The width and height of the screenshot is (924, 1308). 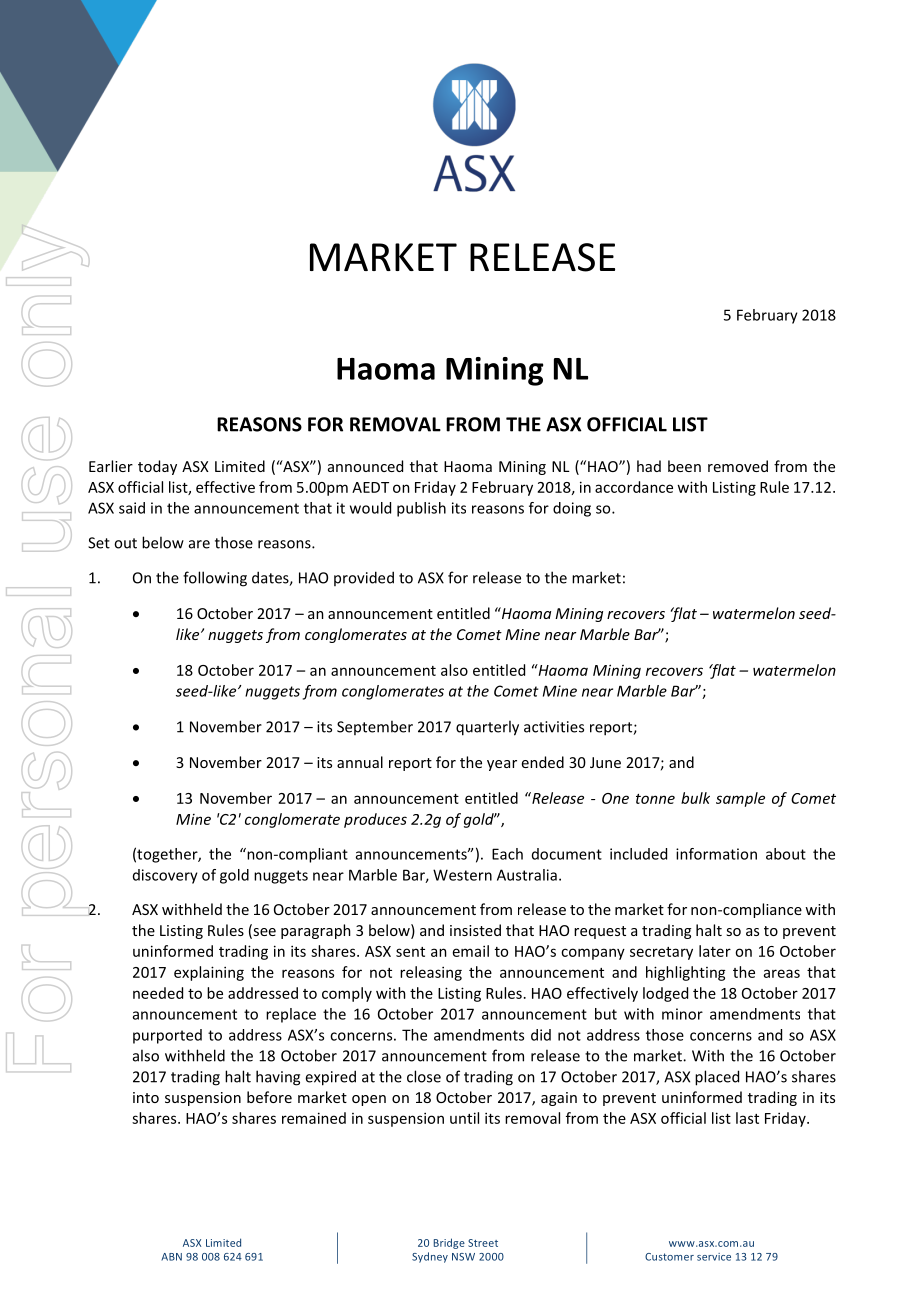 I want to click on today, so click(x=157, y=467).
